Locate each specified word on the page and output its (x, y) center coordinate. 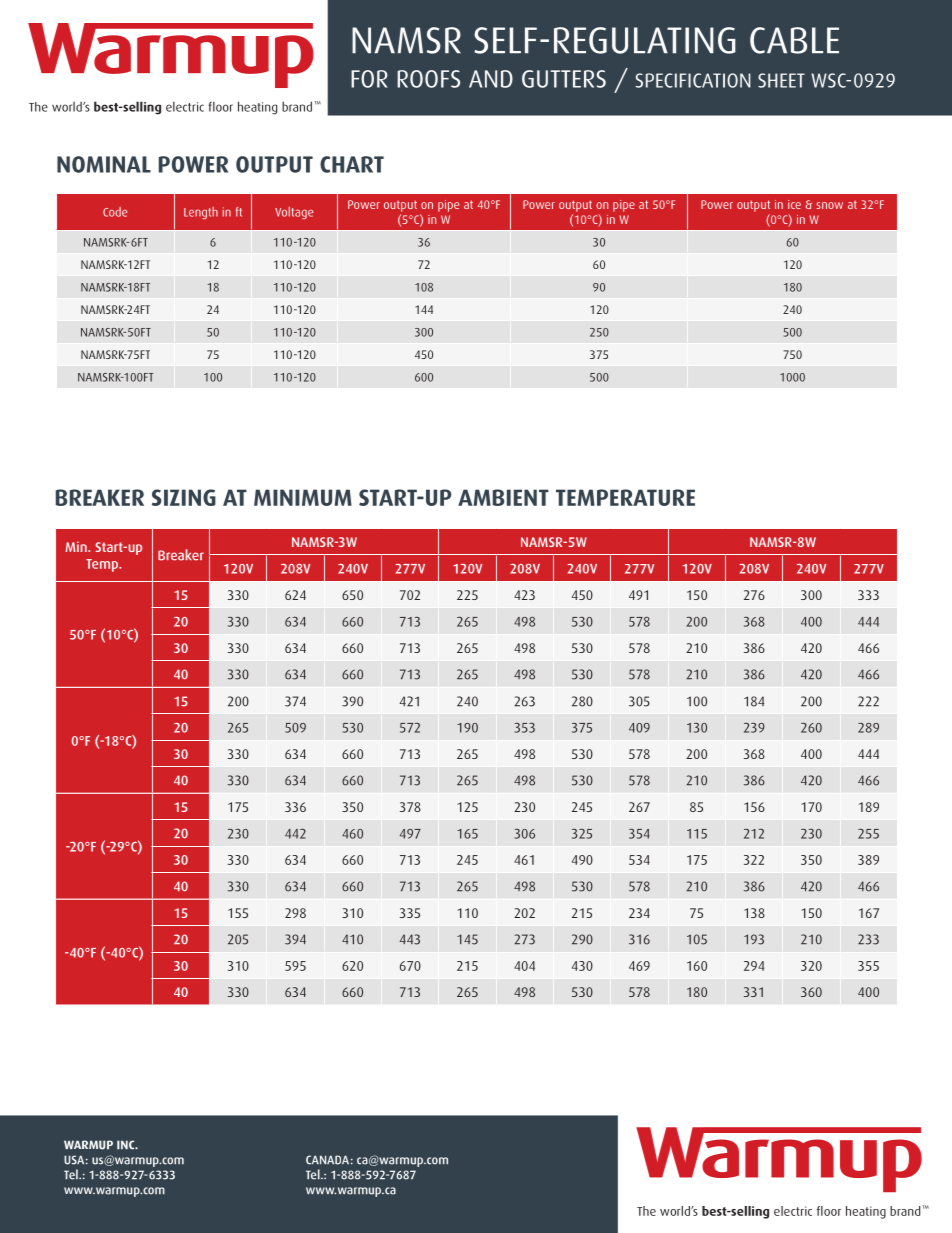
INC (127, 1145)
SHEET (781, 80)
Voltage (294, 213)
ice (794, 204)
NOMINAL (104, 164)
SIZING (184, 497)
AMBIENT (503, 497)
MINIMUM (303, 497)
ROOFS (428, 79)
